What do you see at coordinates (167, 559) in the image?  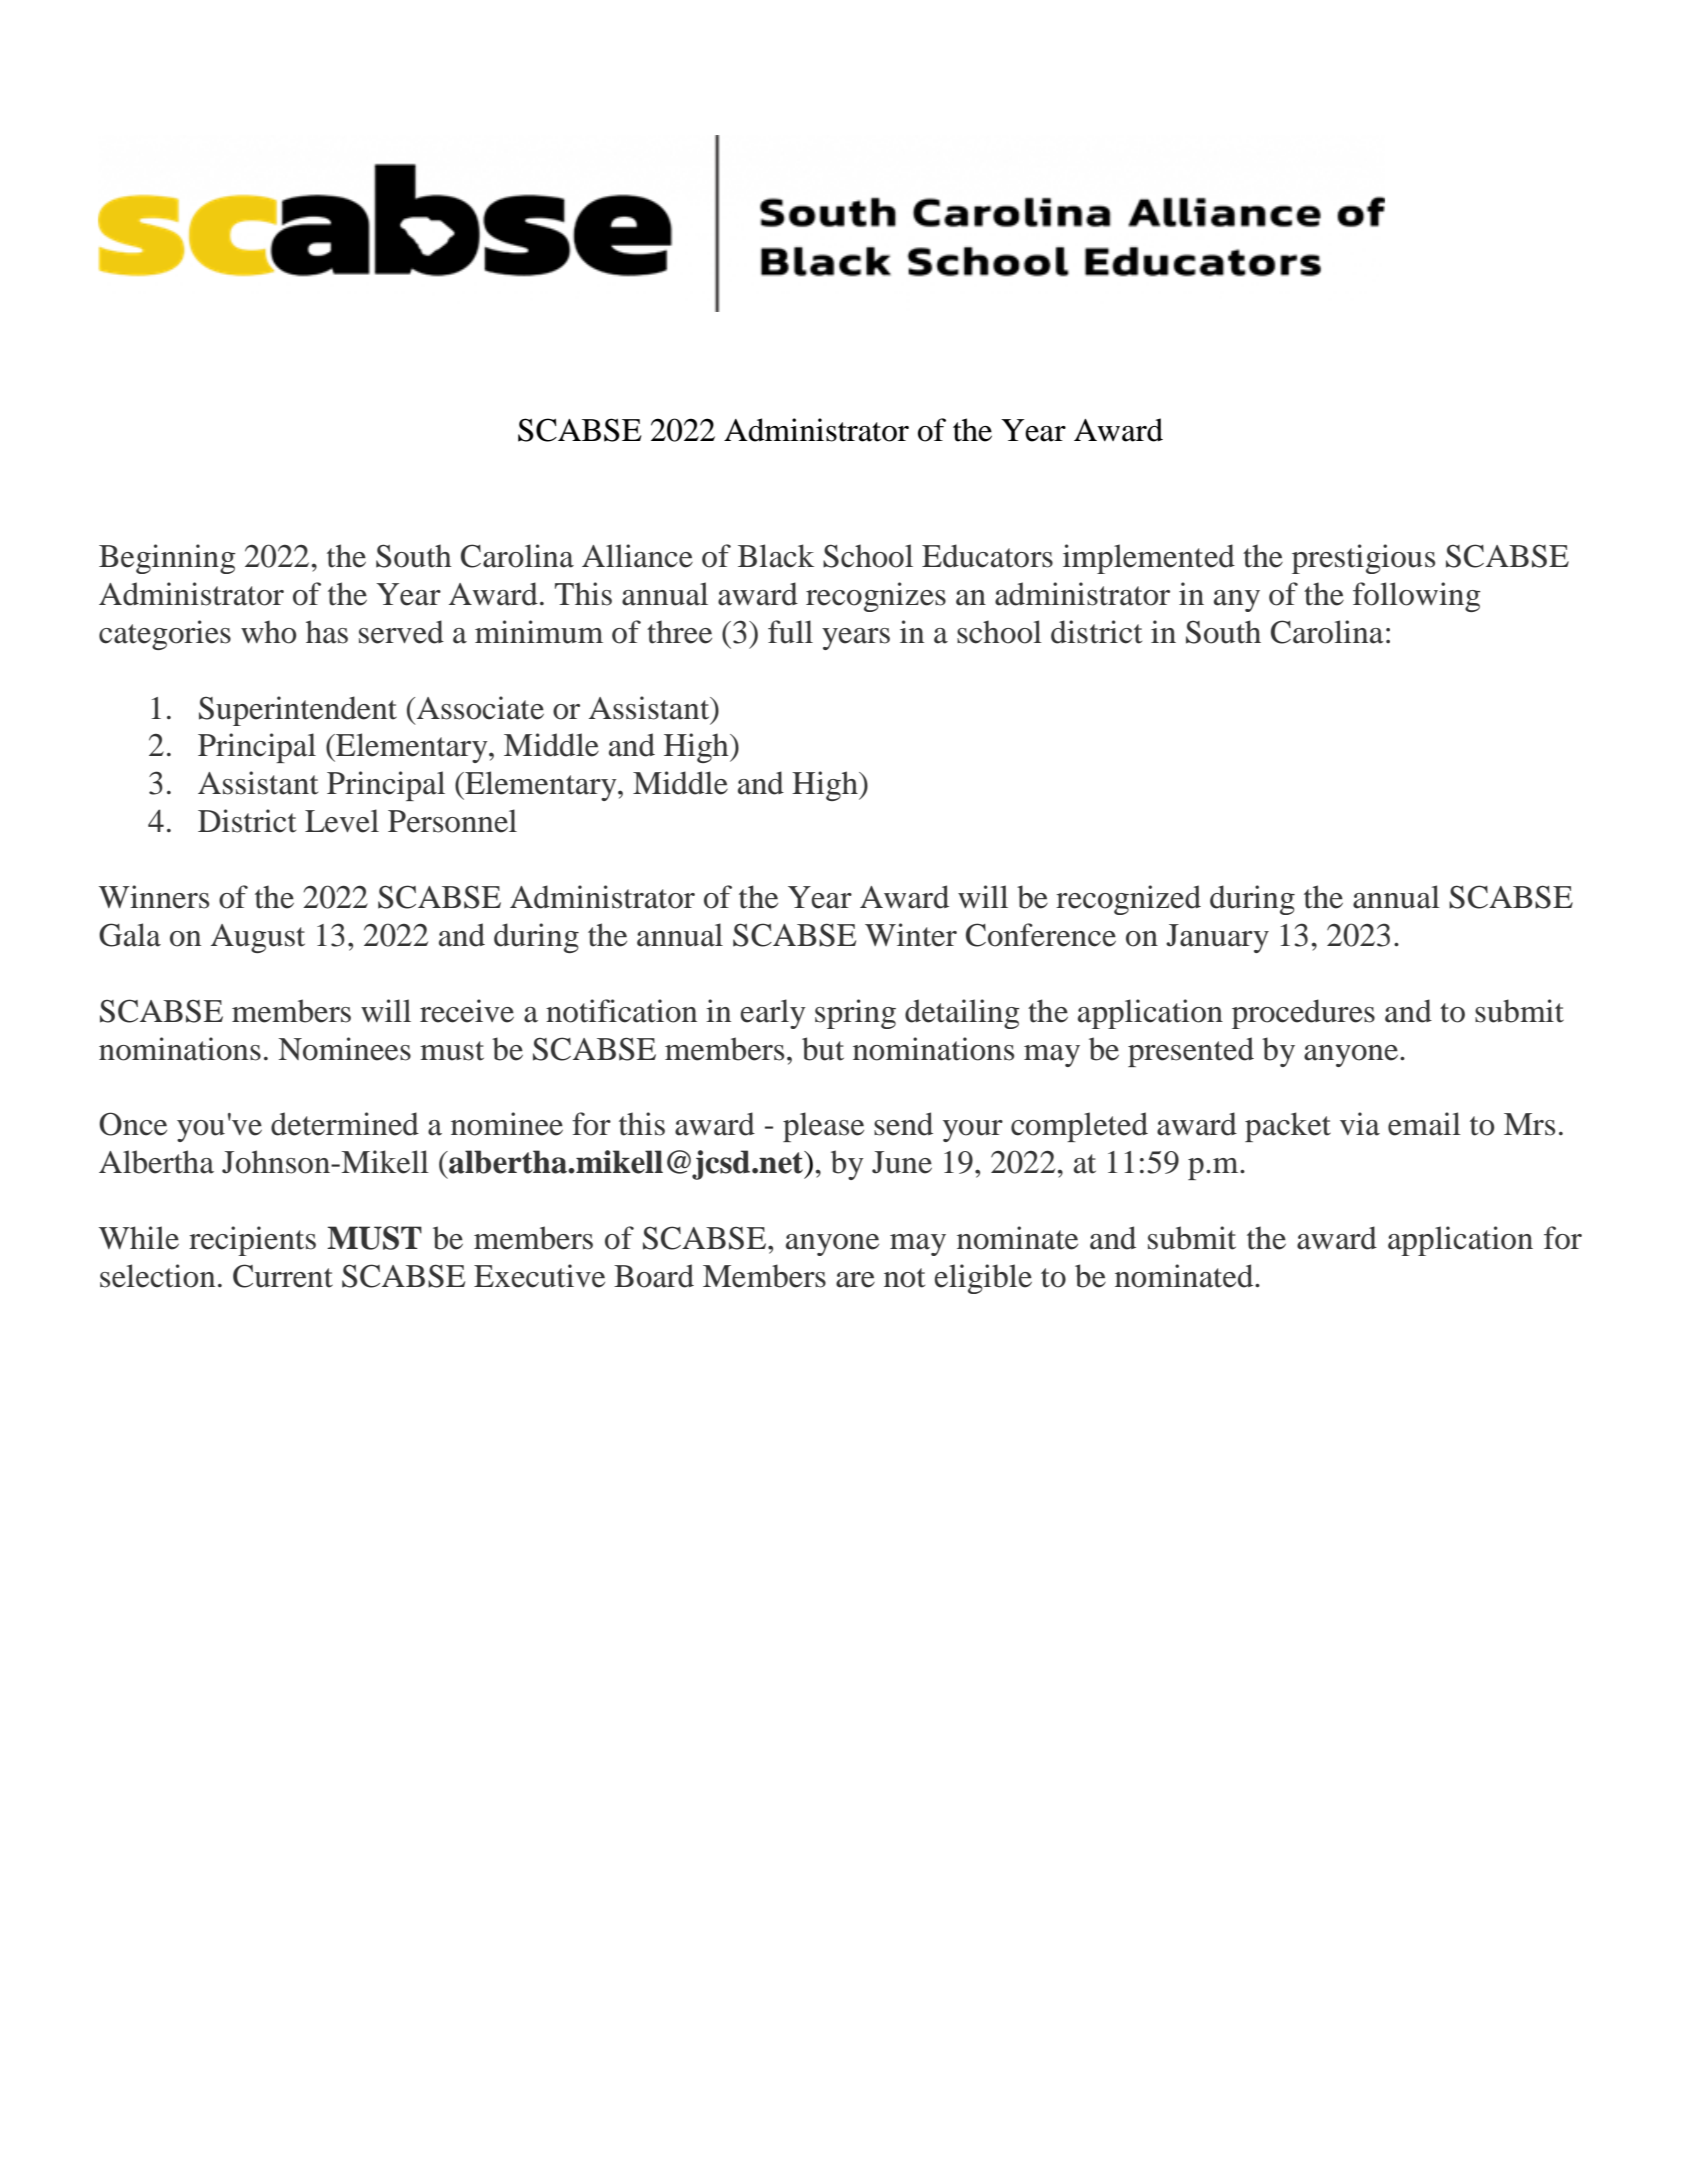 I see `Beginning` at bounding box center [167, 559].
